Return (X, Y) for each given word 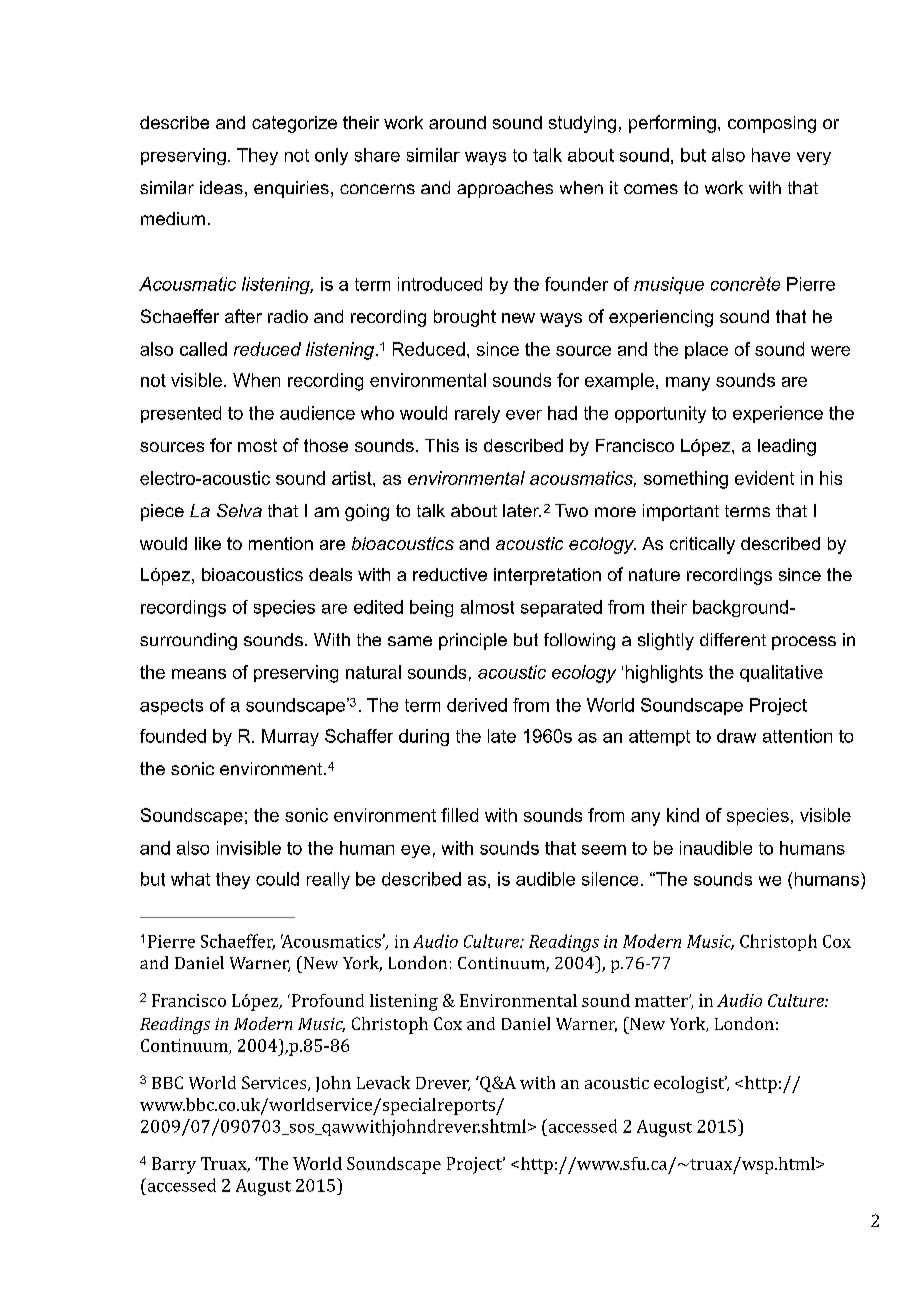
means (199, 674)
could (277, 879)
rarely (477, 414)
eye (415, 851)
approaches (505, 189)
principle (473, 641)
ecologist (690, 1084)
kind (683, 815)
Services (275, 1083)
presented (181, 414)
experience (778, 414)
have (771, 155)
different (733, 639)
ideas (221, 187)
